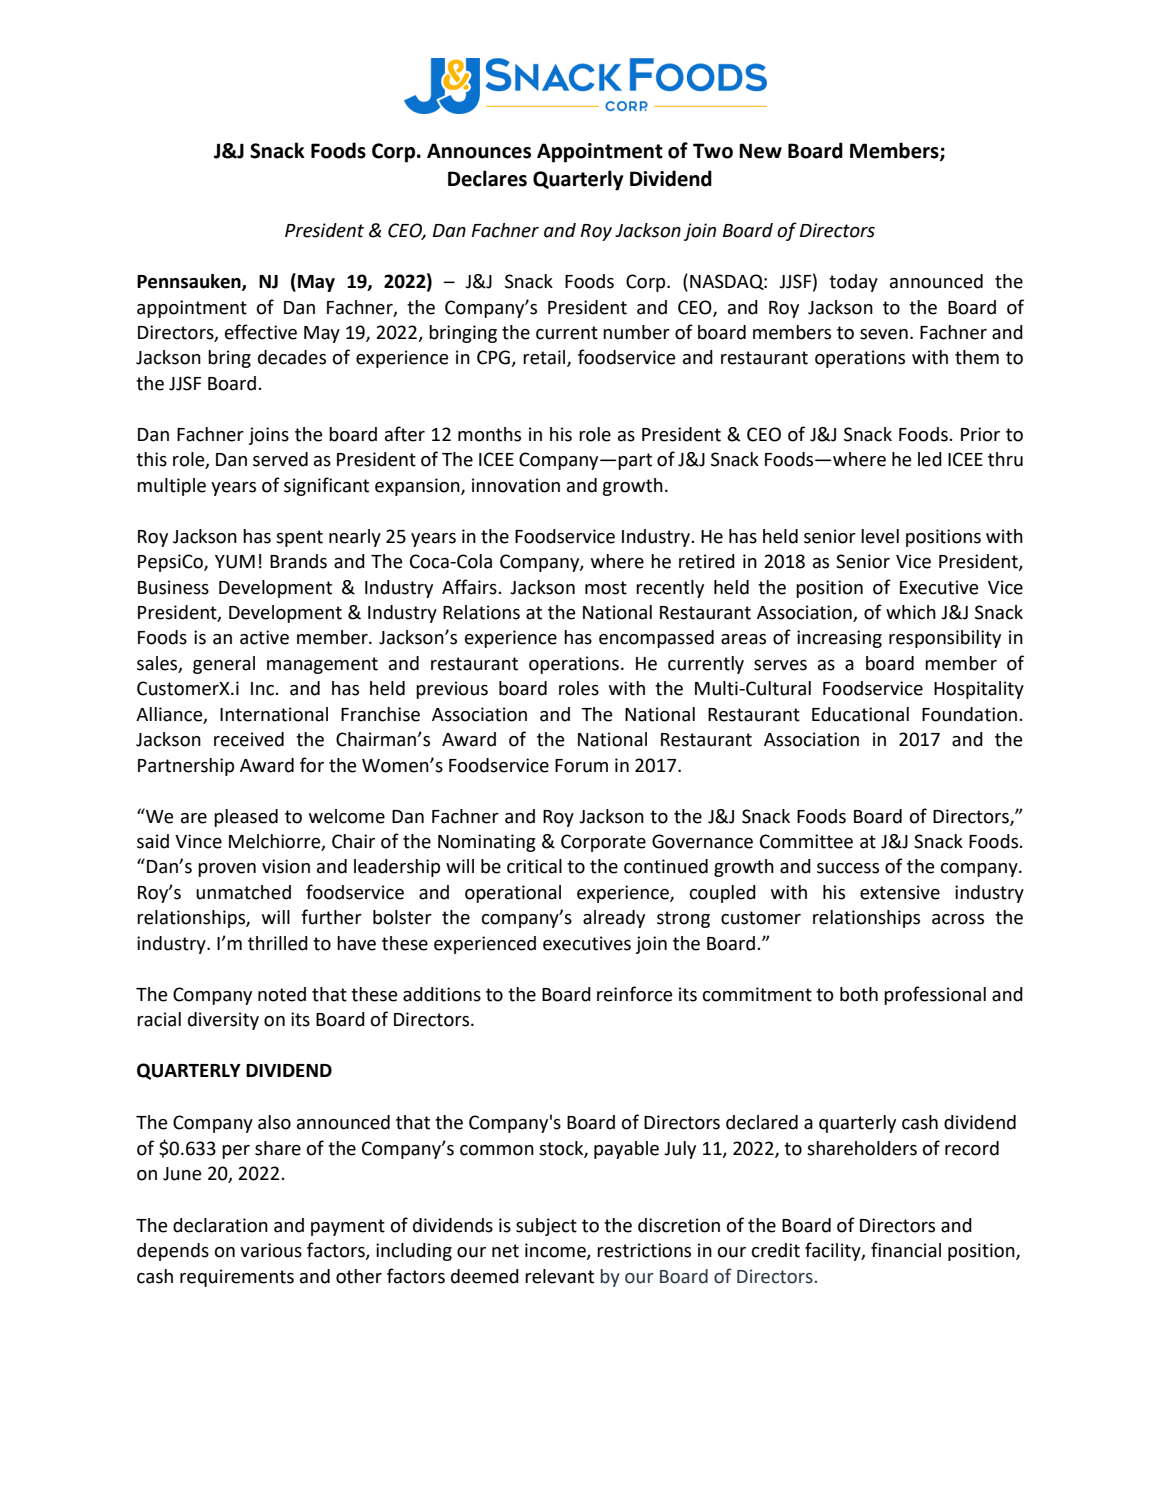 The height and width of the page is (1501, 1160). Describe the element at coordinates (271, 1250) in the page. I see `various` at that location.
